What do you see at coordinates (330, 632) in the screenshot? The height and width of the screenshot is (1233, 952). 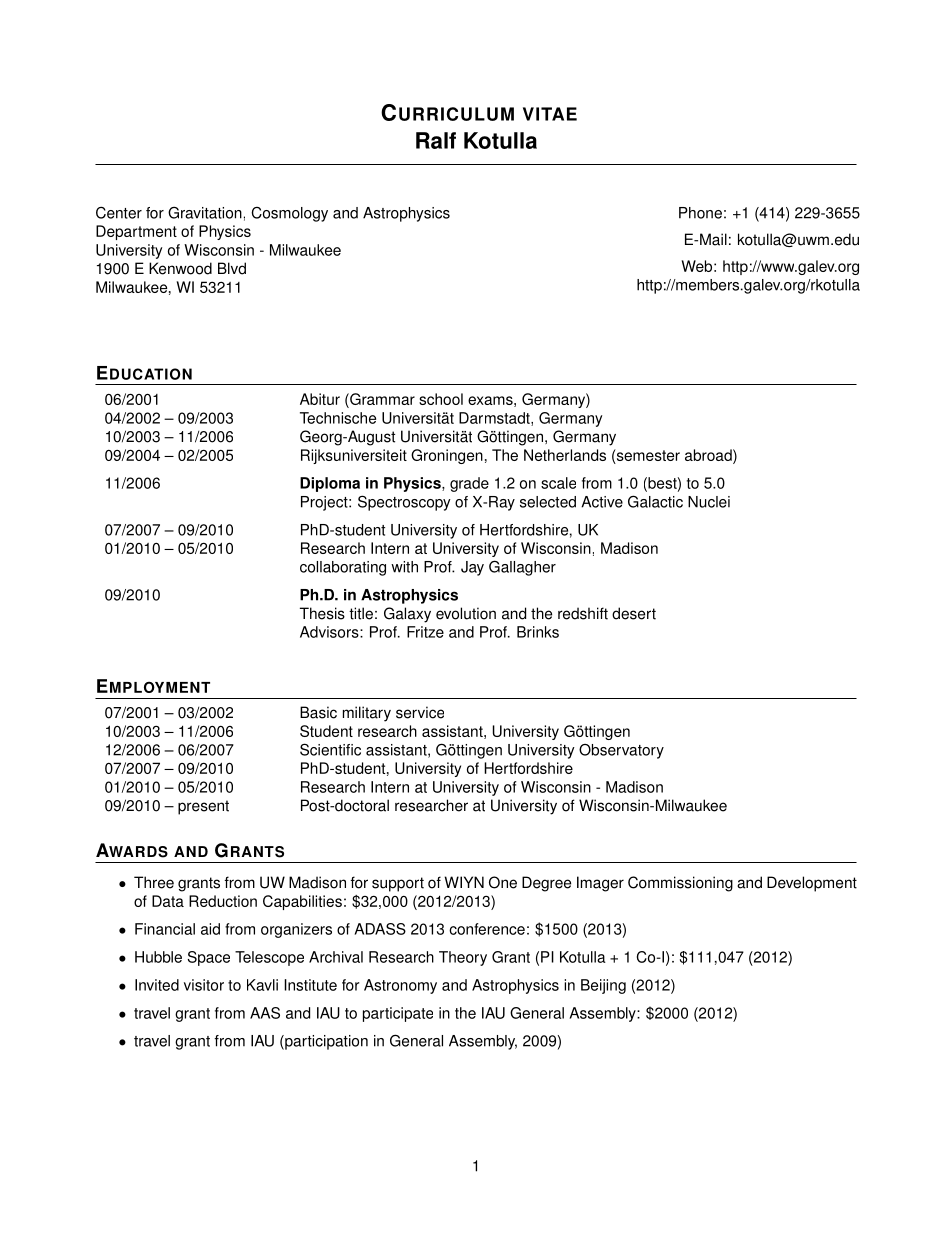 I see `Advisors` at bounding box center [330, 632].
